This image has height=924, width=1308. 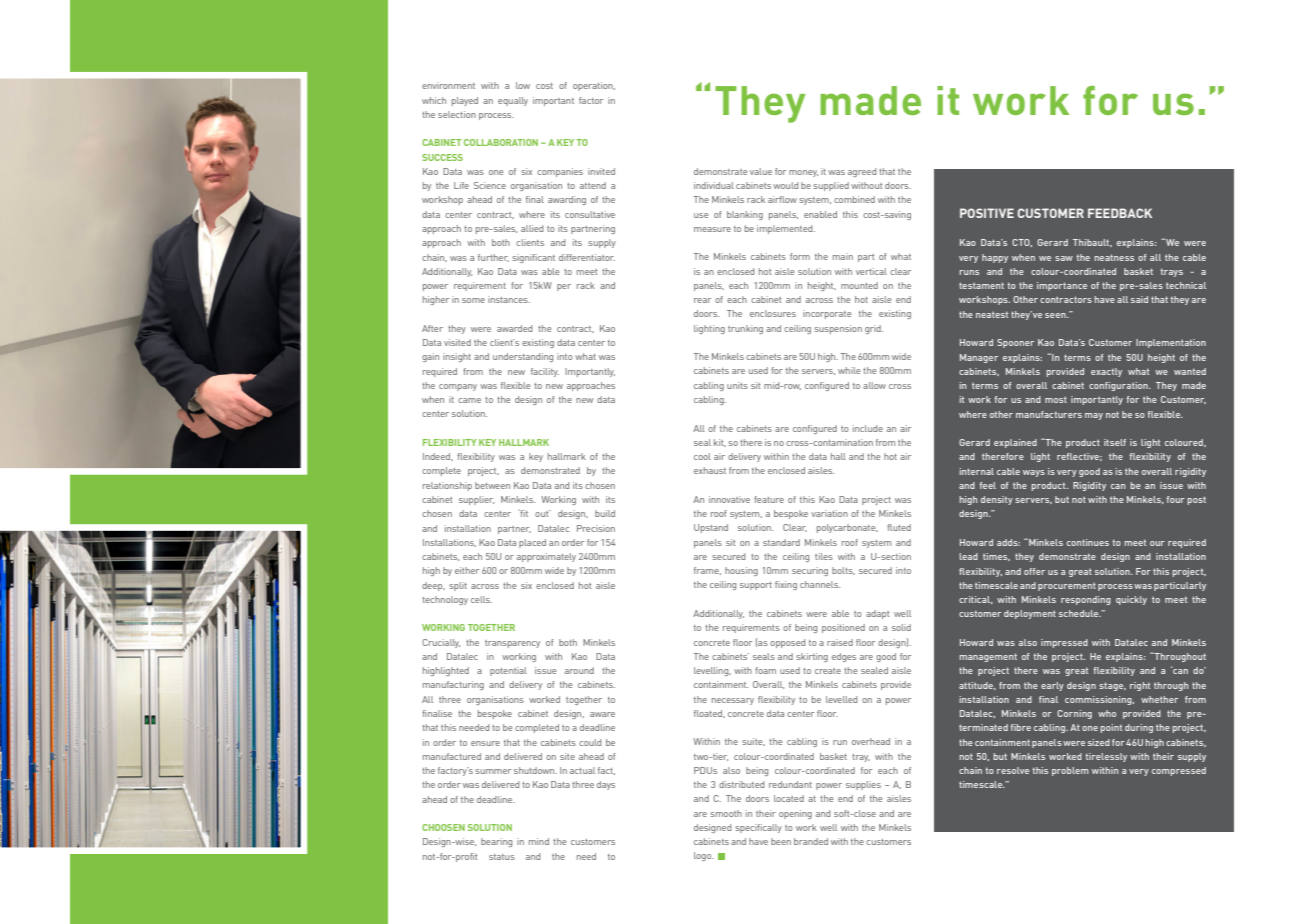 I want to click on mind, so click(x=539, y=841).
